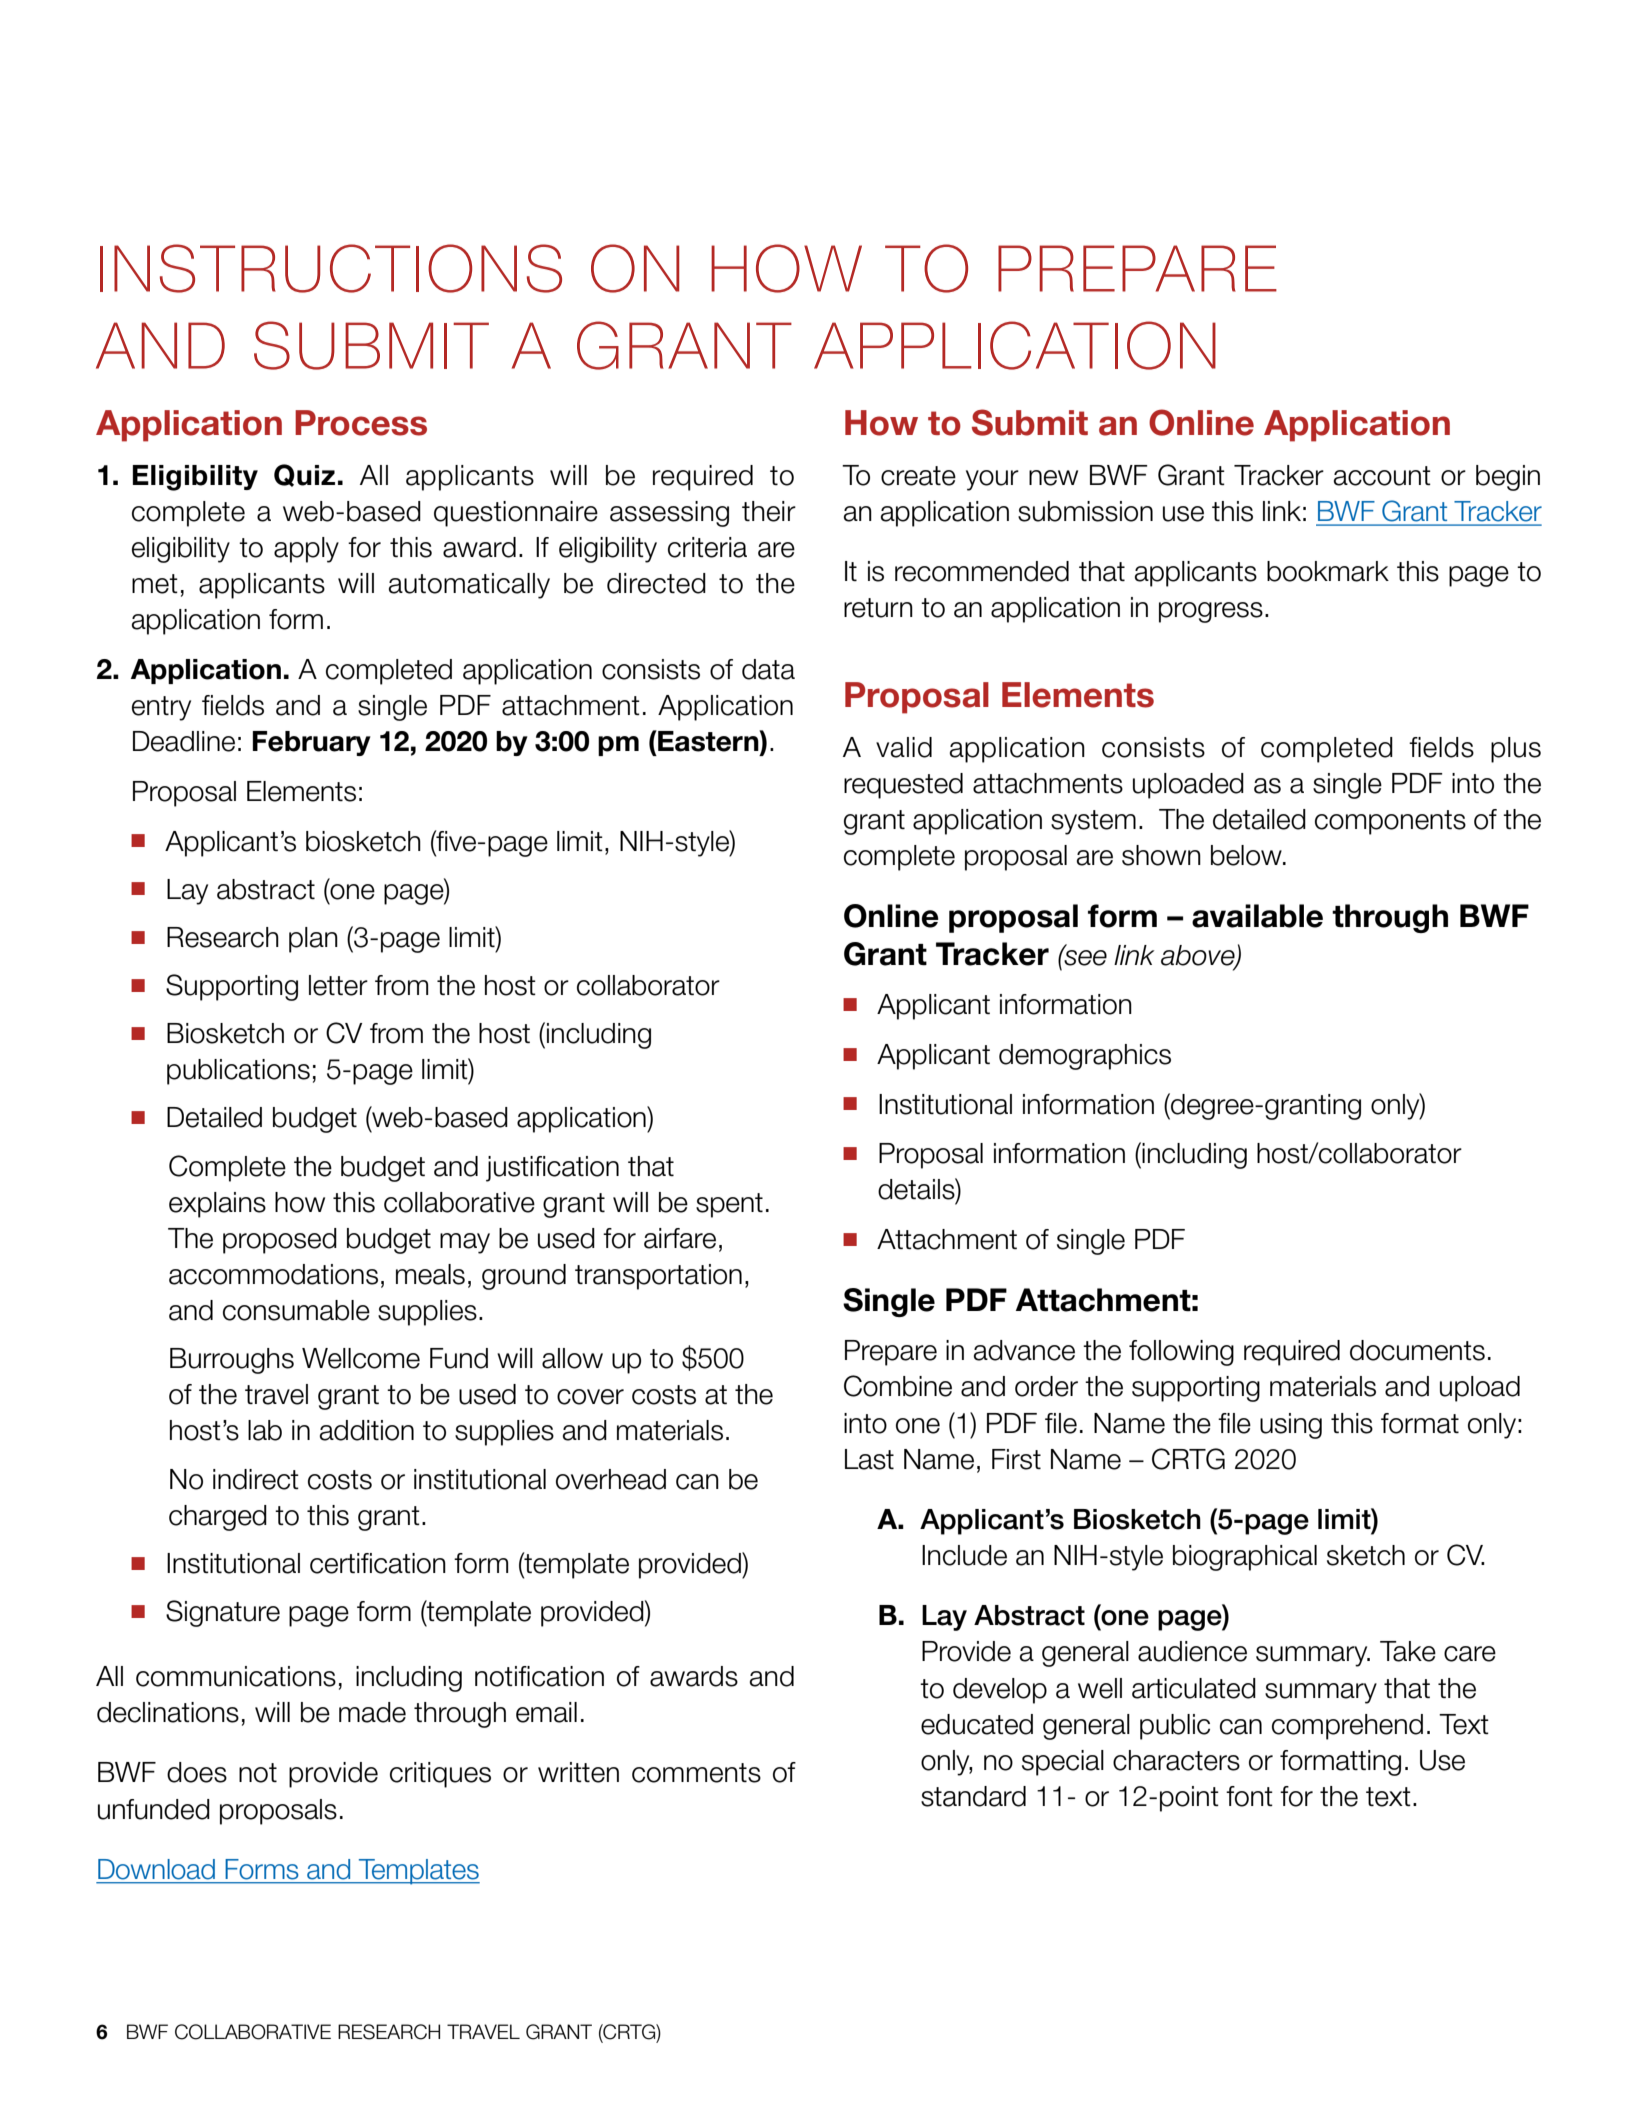 This screenshot has height=2119, width=1638. What do you see at coordinates (1382, 476) in the screenshot?
I see `account` at bounding box center [1382, 476].
